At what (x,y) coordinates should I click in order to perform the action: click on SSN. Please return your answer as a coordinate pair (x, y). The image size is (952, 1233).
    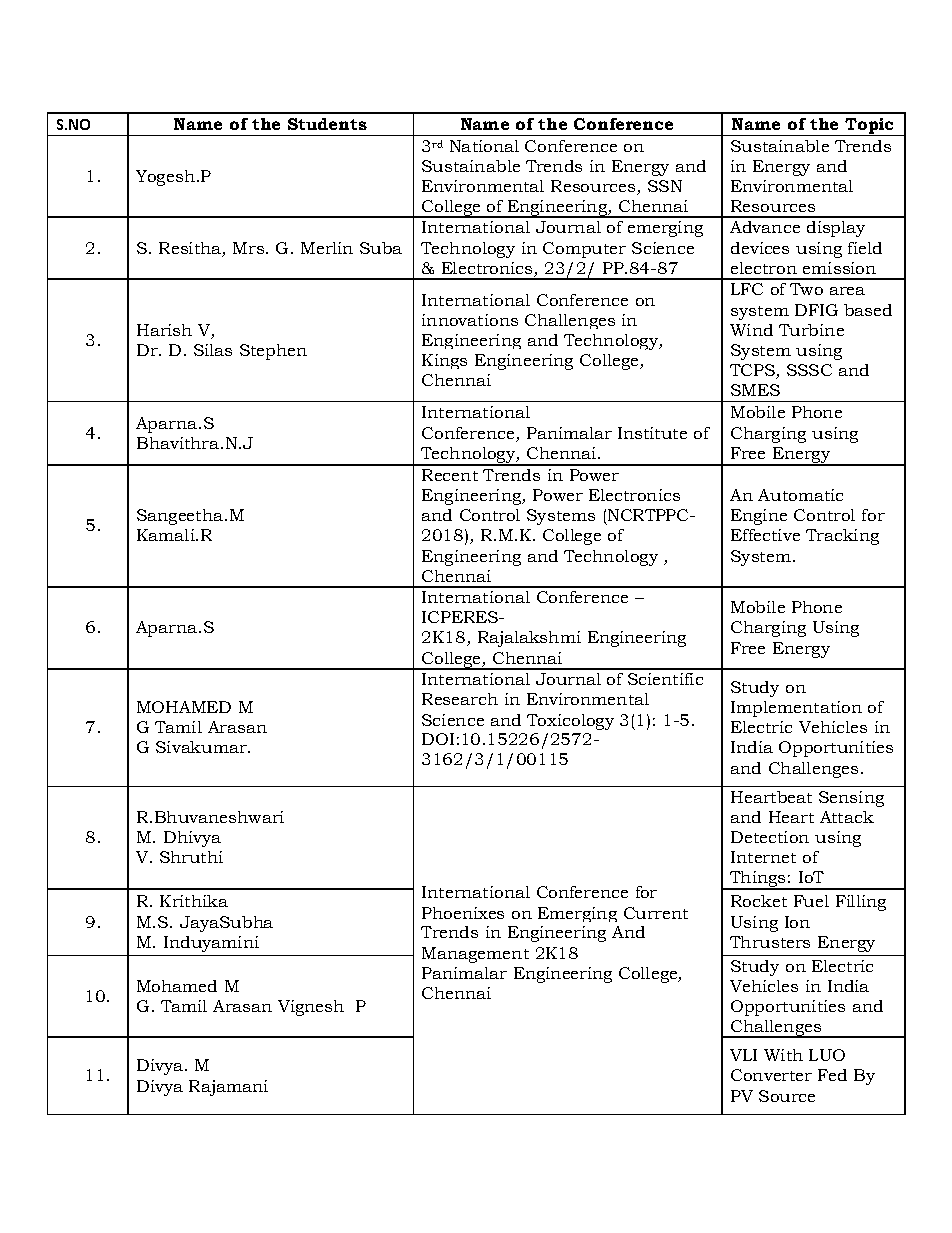
    Looking at the image, I should click on (665, 186).
